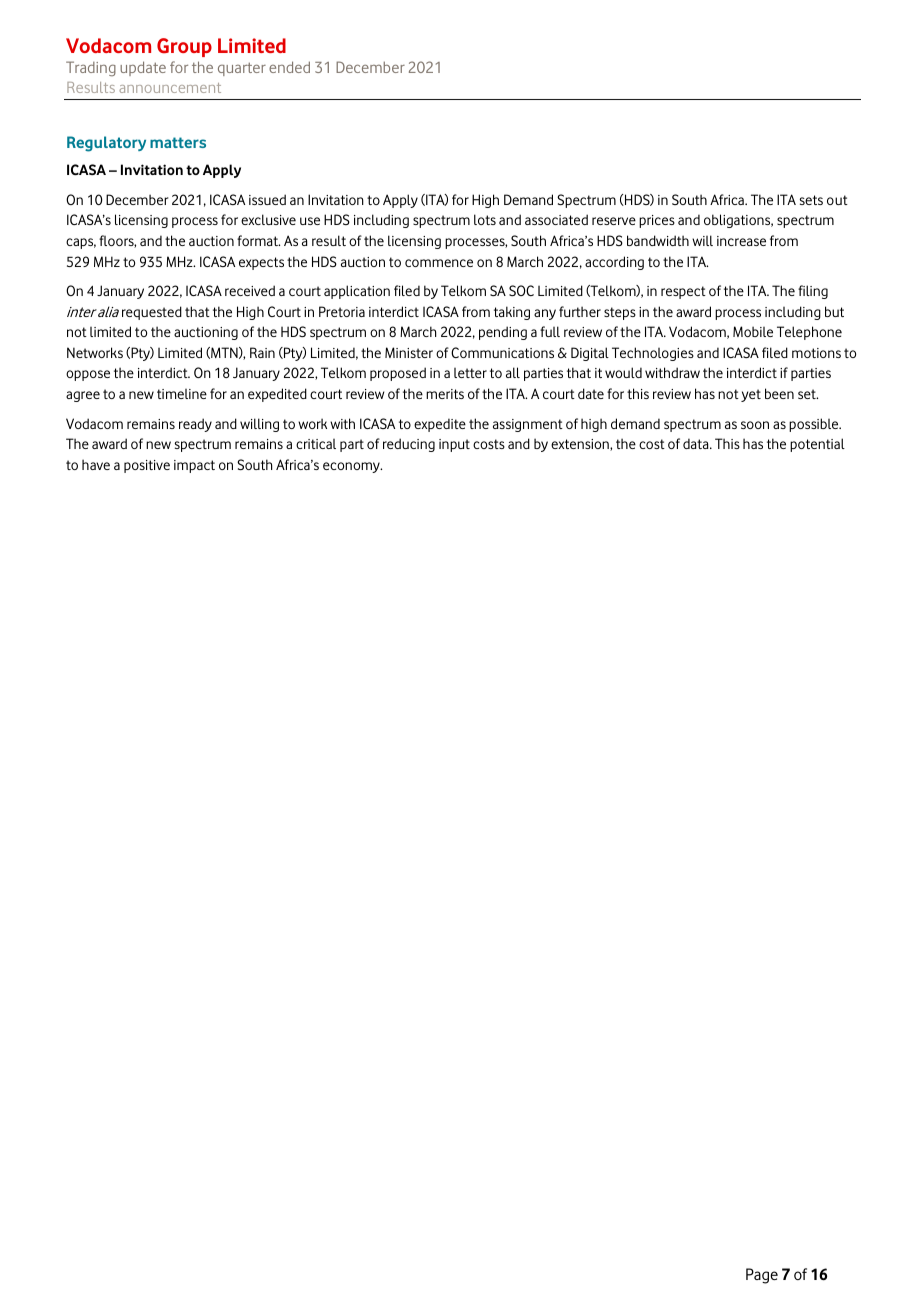 This screenshot has height=1308, width=924. I want to click on soon, so click(755, 425).
